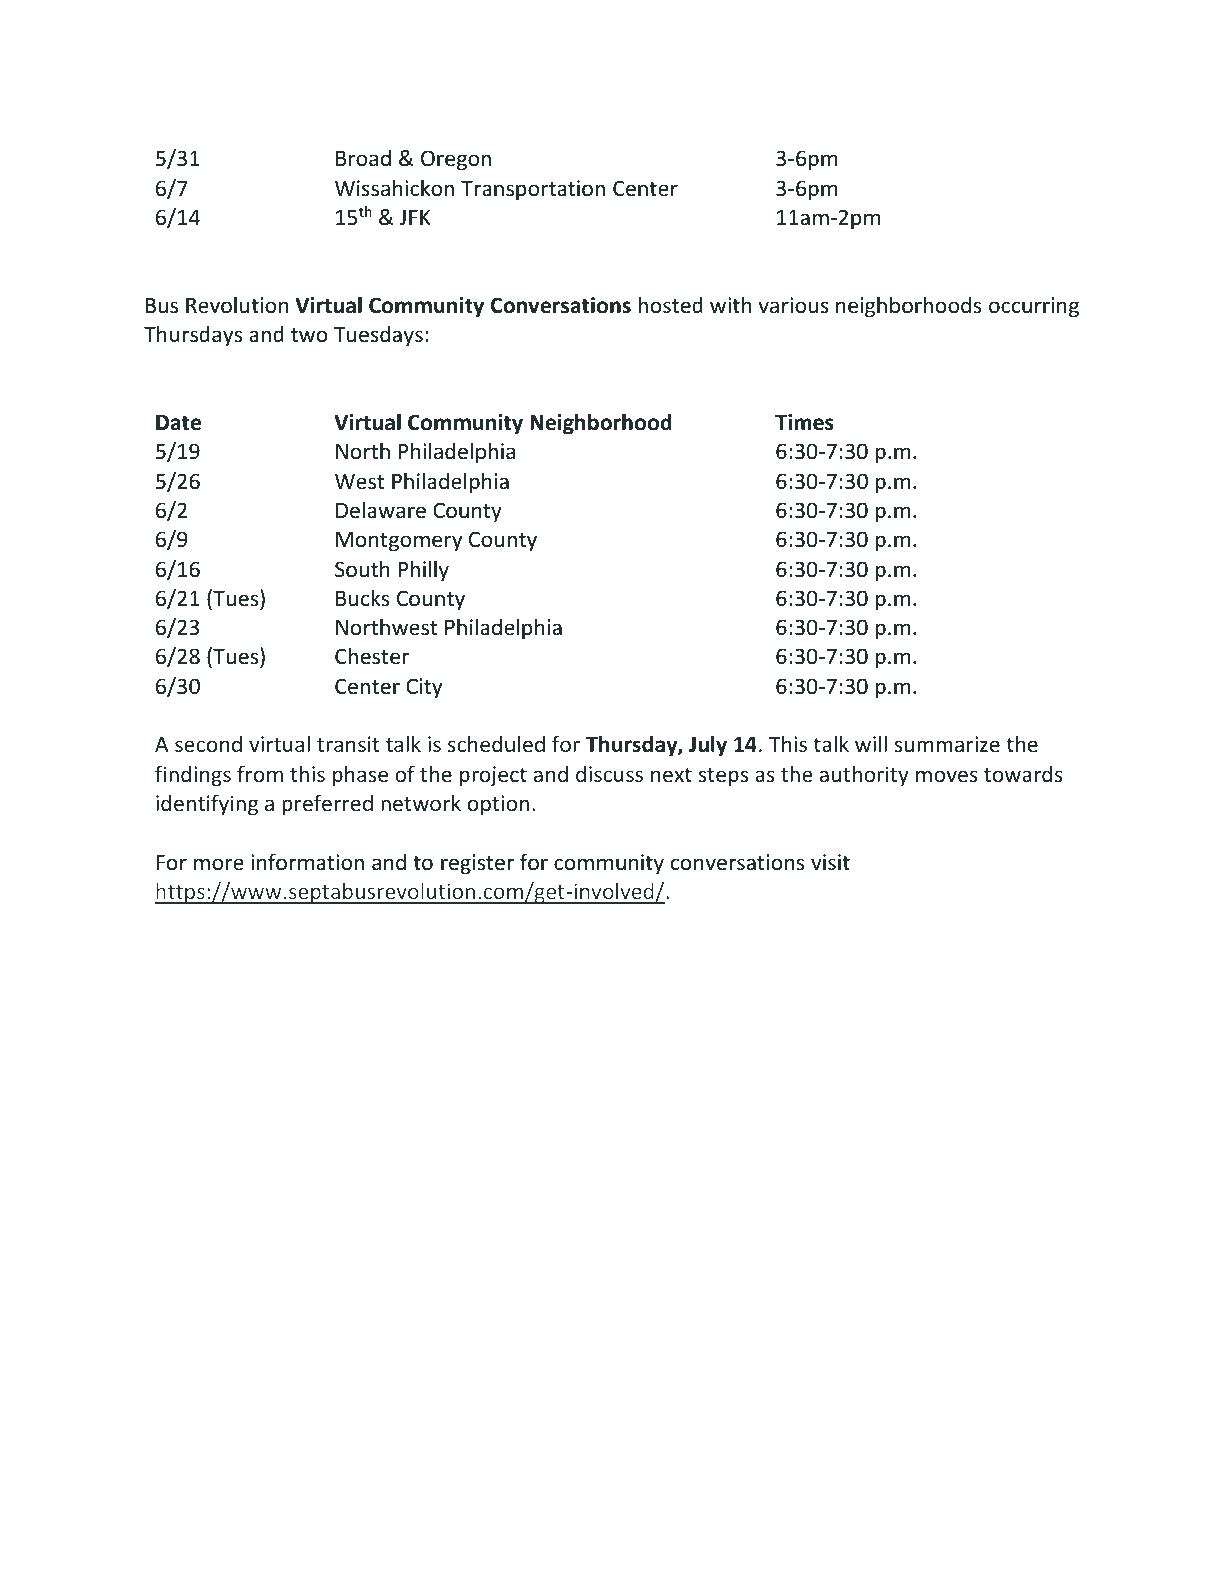 This page has height=1584, width=1224. What do you see at coordinates (793, 305) in the page?
I see `various` at bounding box center [793, 305].
